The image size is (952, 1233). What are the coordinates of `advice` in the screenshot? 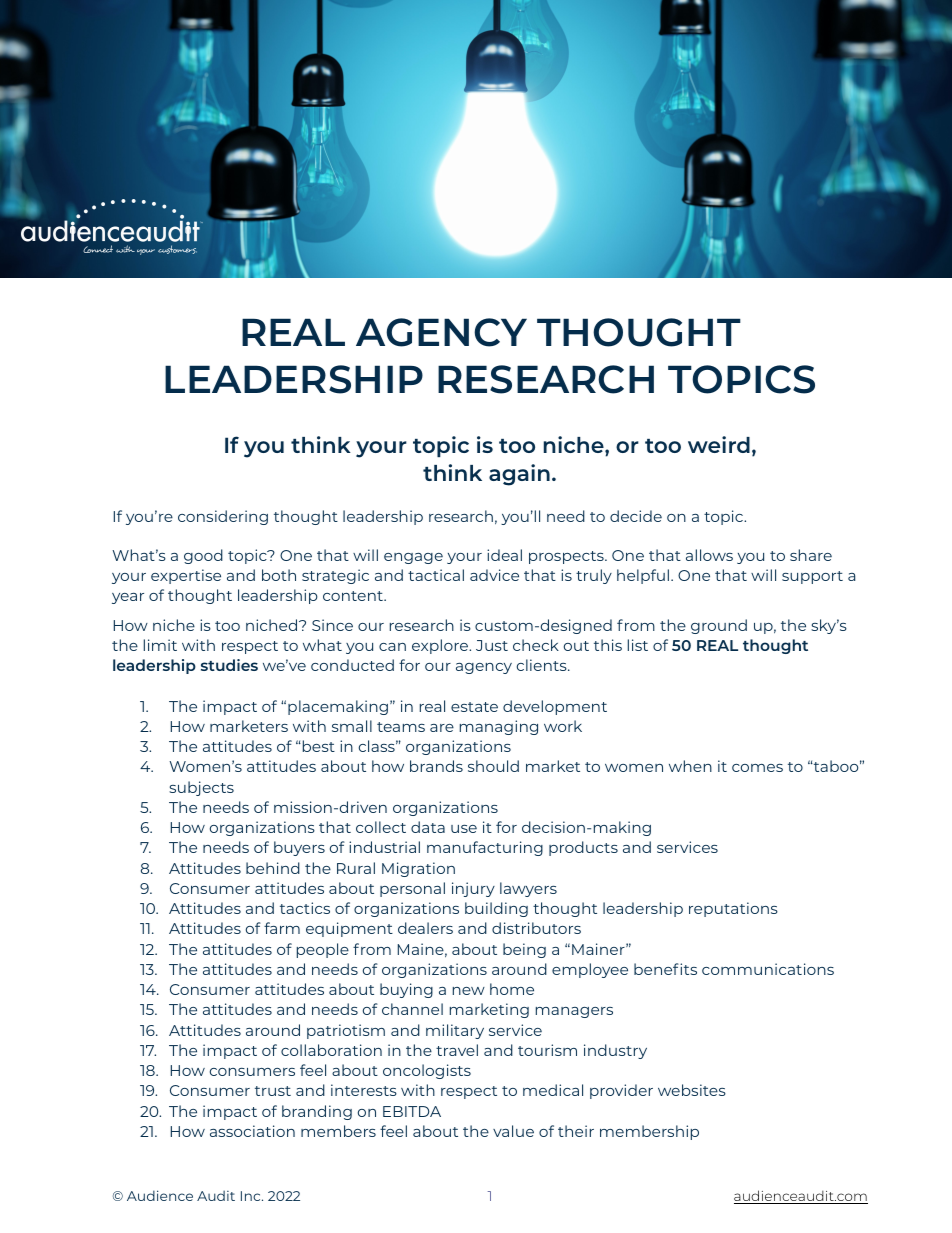 It's located at (494, 575).
